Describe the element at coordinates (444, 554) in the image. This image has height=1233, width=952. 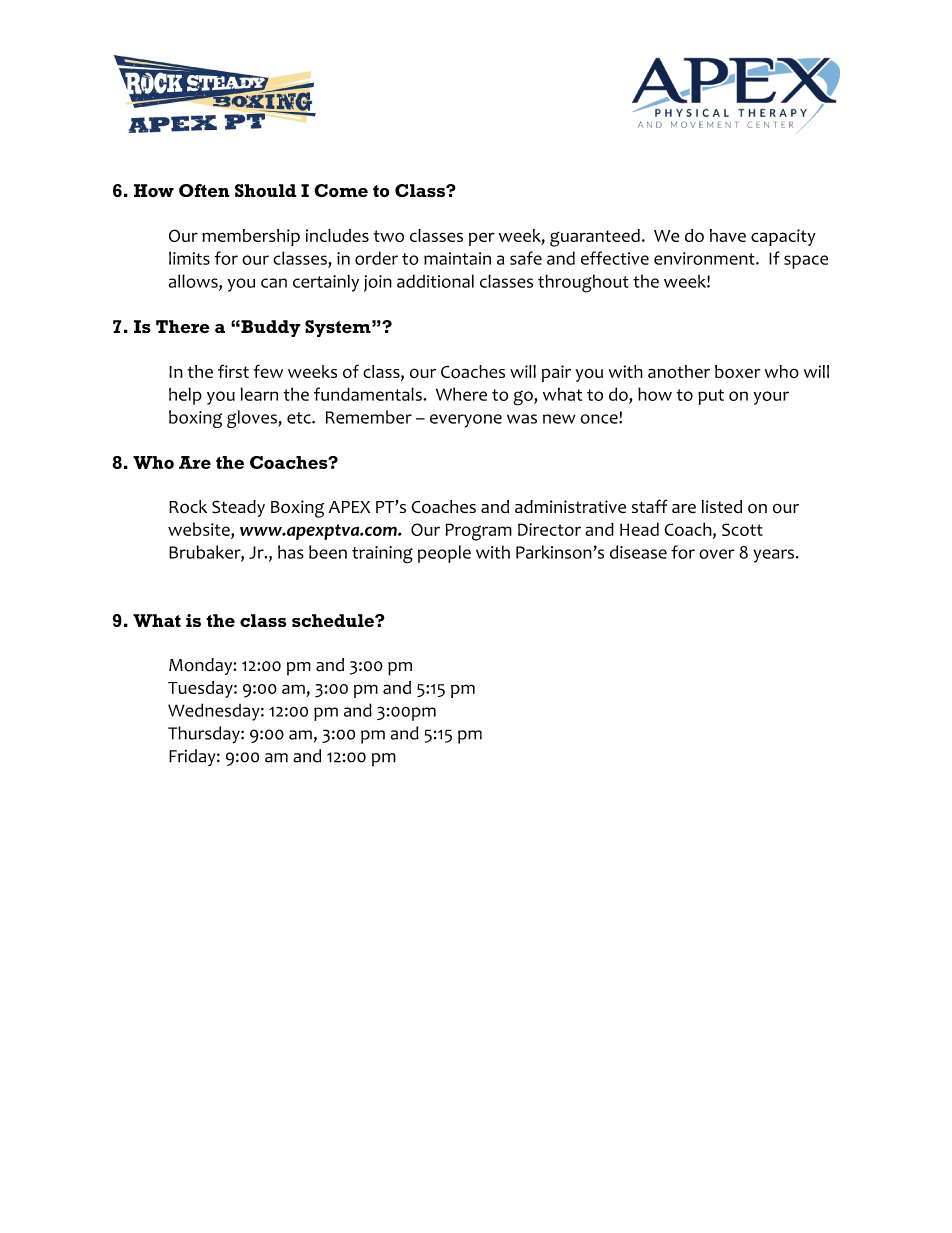
I see `people` at that location.
